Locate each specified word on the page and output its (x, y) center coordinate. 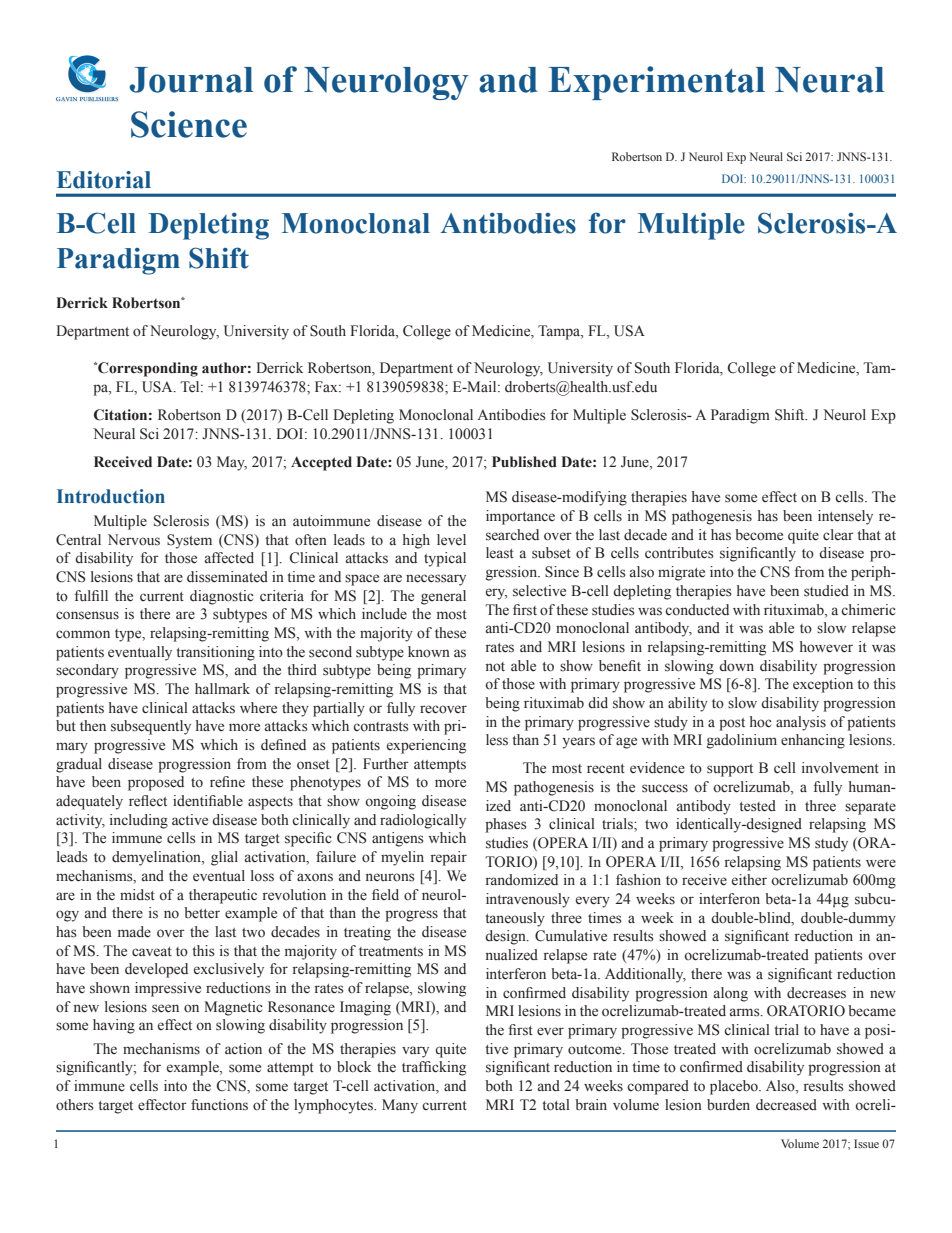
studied (826, 591)
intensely (845, 517)
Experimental (656, 83)
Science (189, 124)
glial (224, 858)
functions (219, 1105)
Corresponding (147, 369)
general (443, 597)
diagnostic (222, 597)
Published (524, 462)
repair (449, 858)
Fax (327, 386)
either (749, 880)
